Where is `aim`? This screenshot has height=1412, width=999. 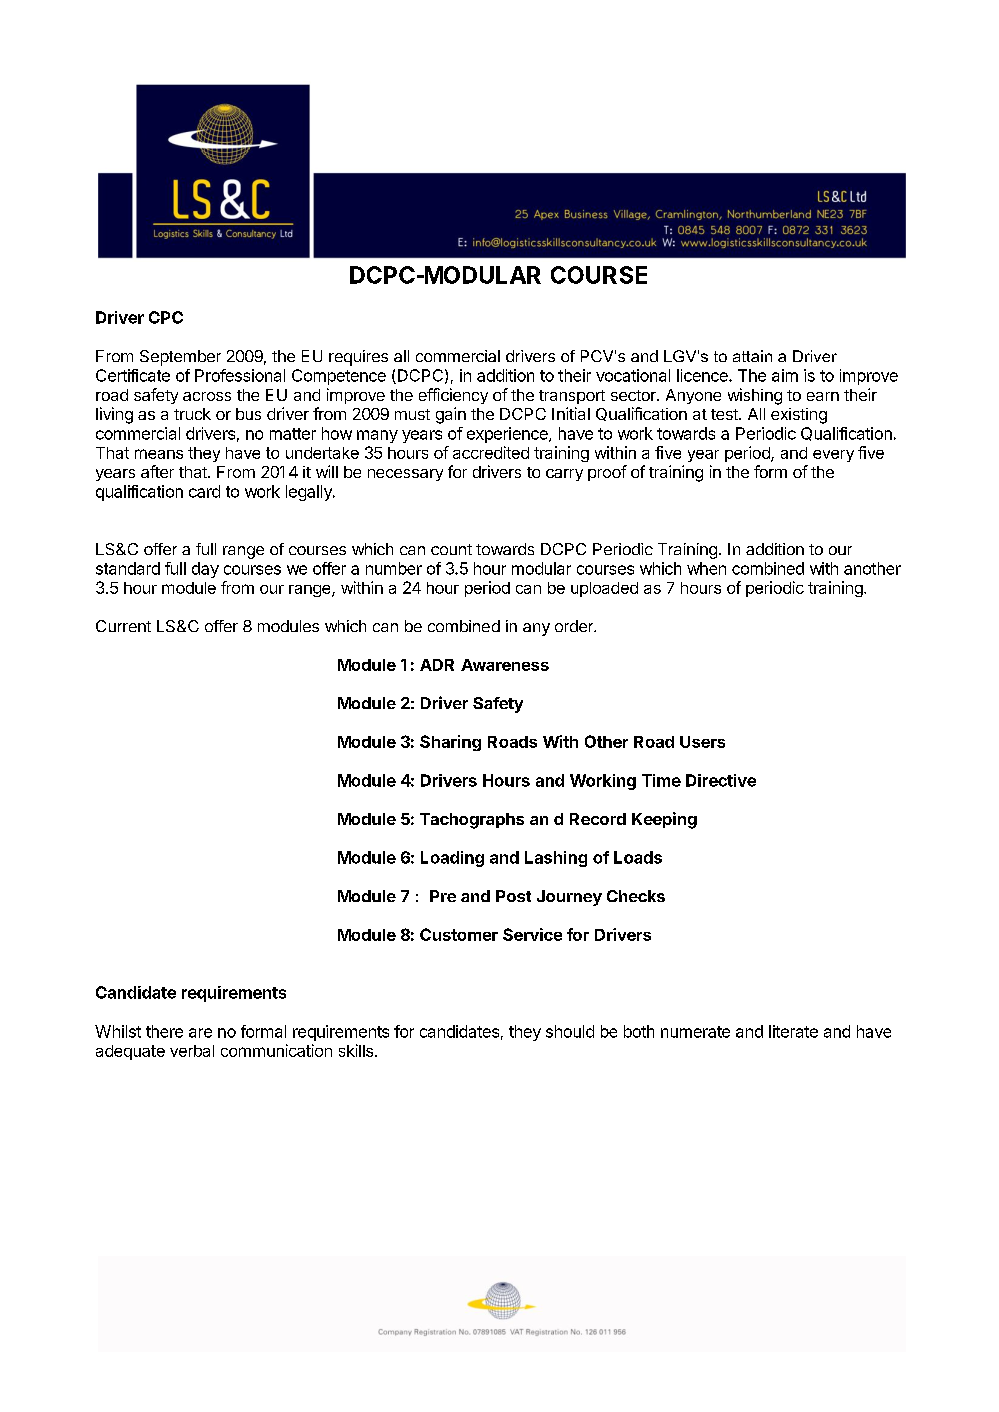
aim is located at coordinates (785, 375).
